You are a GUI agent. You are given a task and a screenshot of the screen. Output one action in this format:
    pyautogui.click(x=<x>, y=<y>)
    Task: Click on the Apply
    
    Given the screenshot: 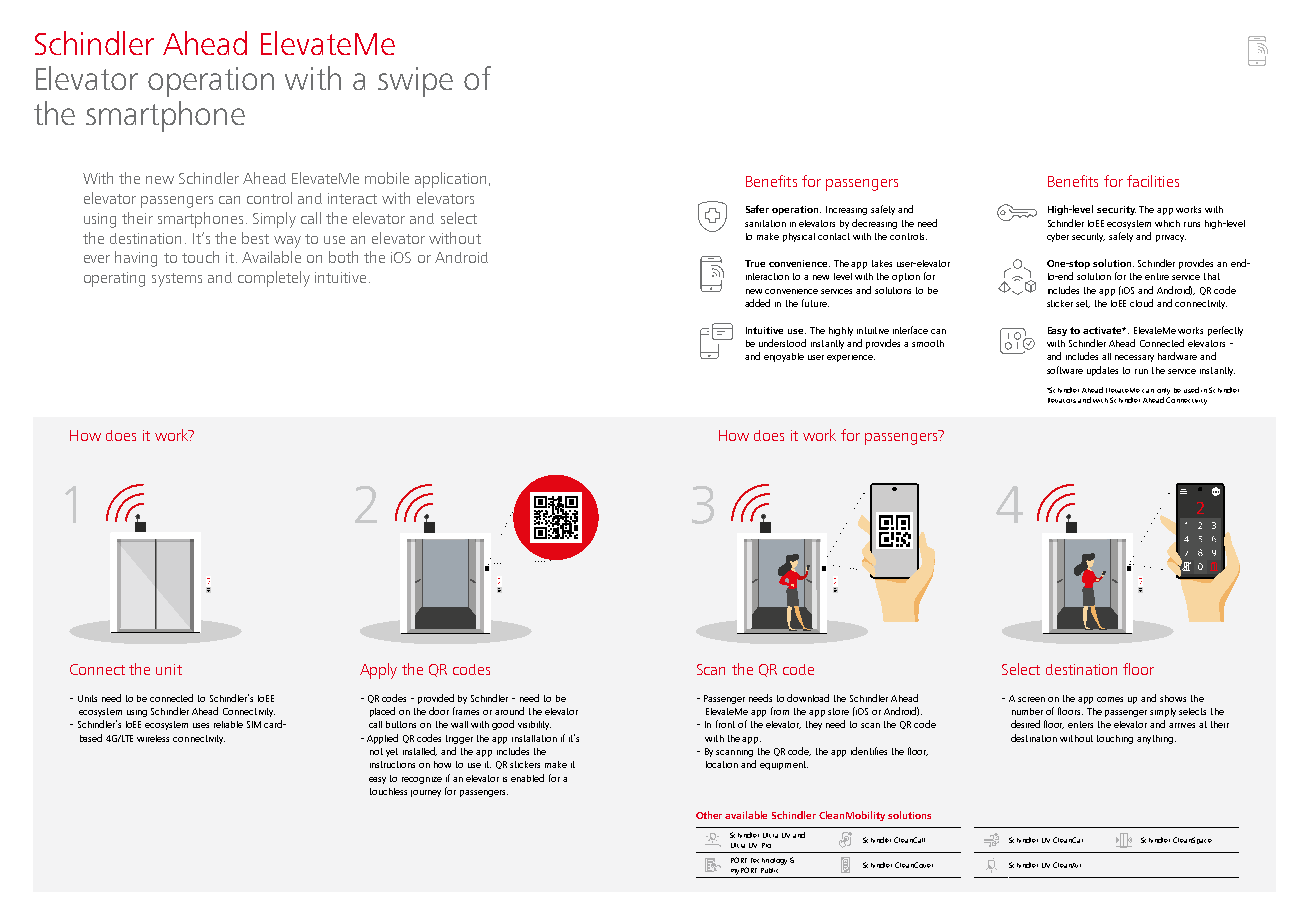 What is the action you would take?
    pyautogui.click(x=378, y=671)
